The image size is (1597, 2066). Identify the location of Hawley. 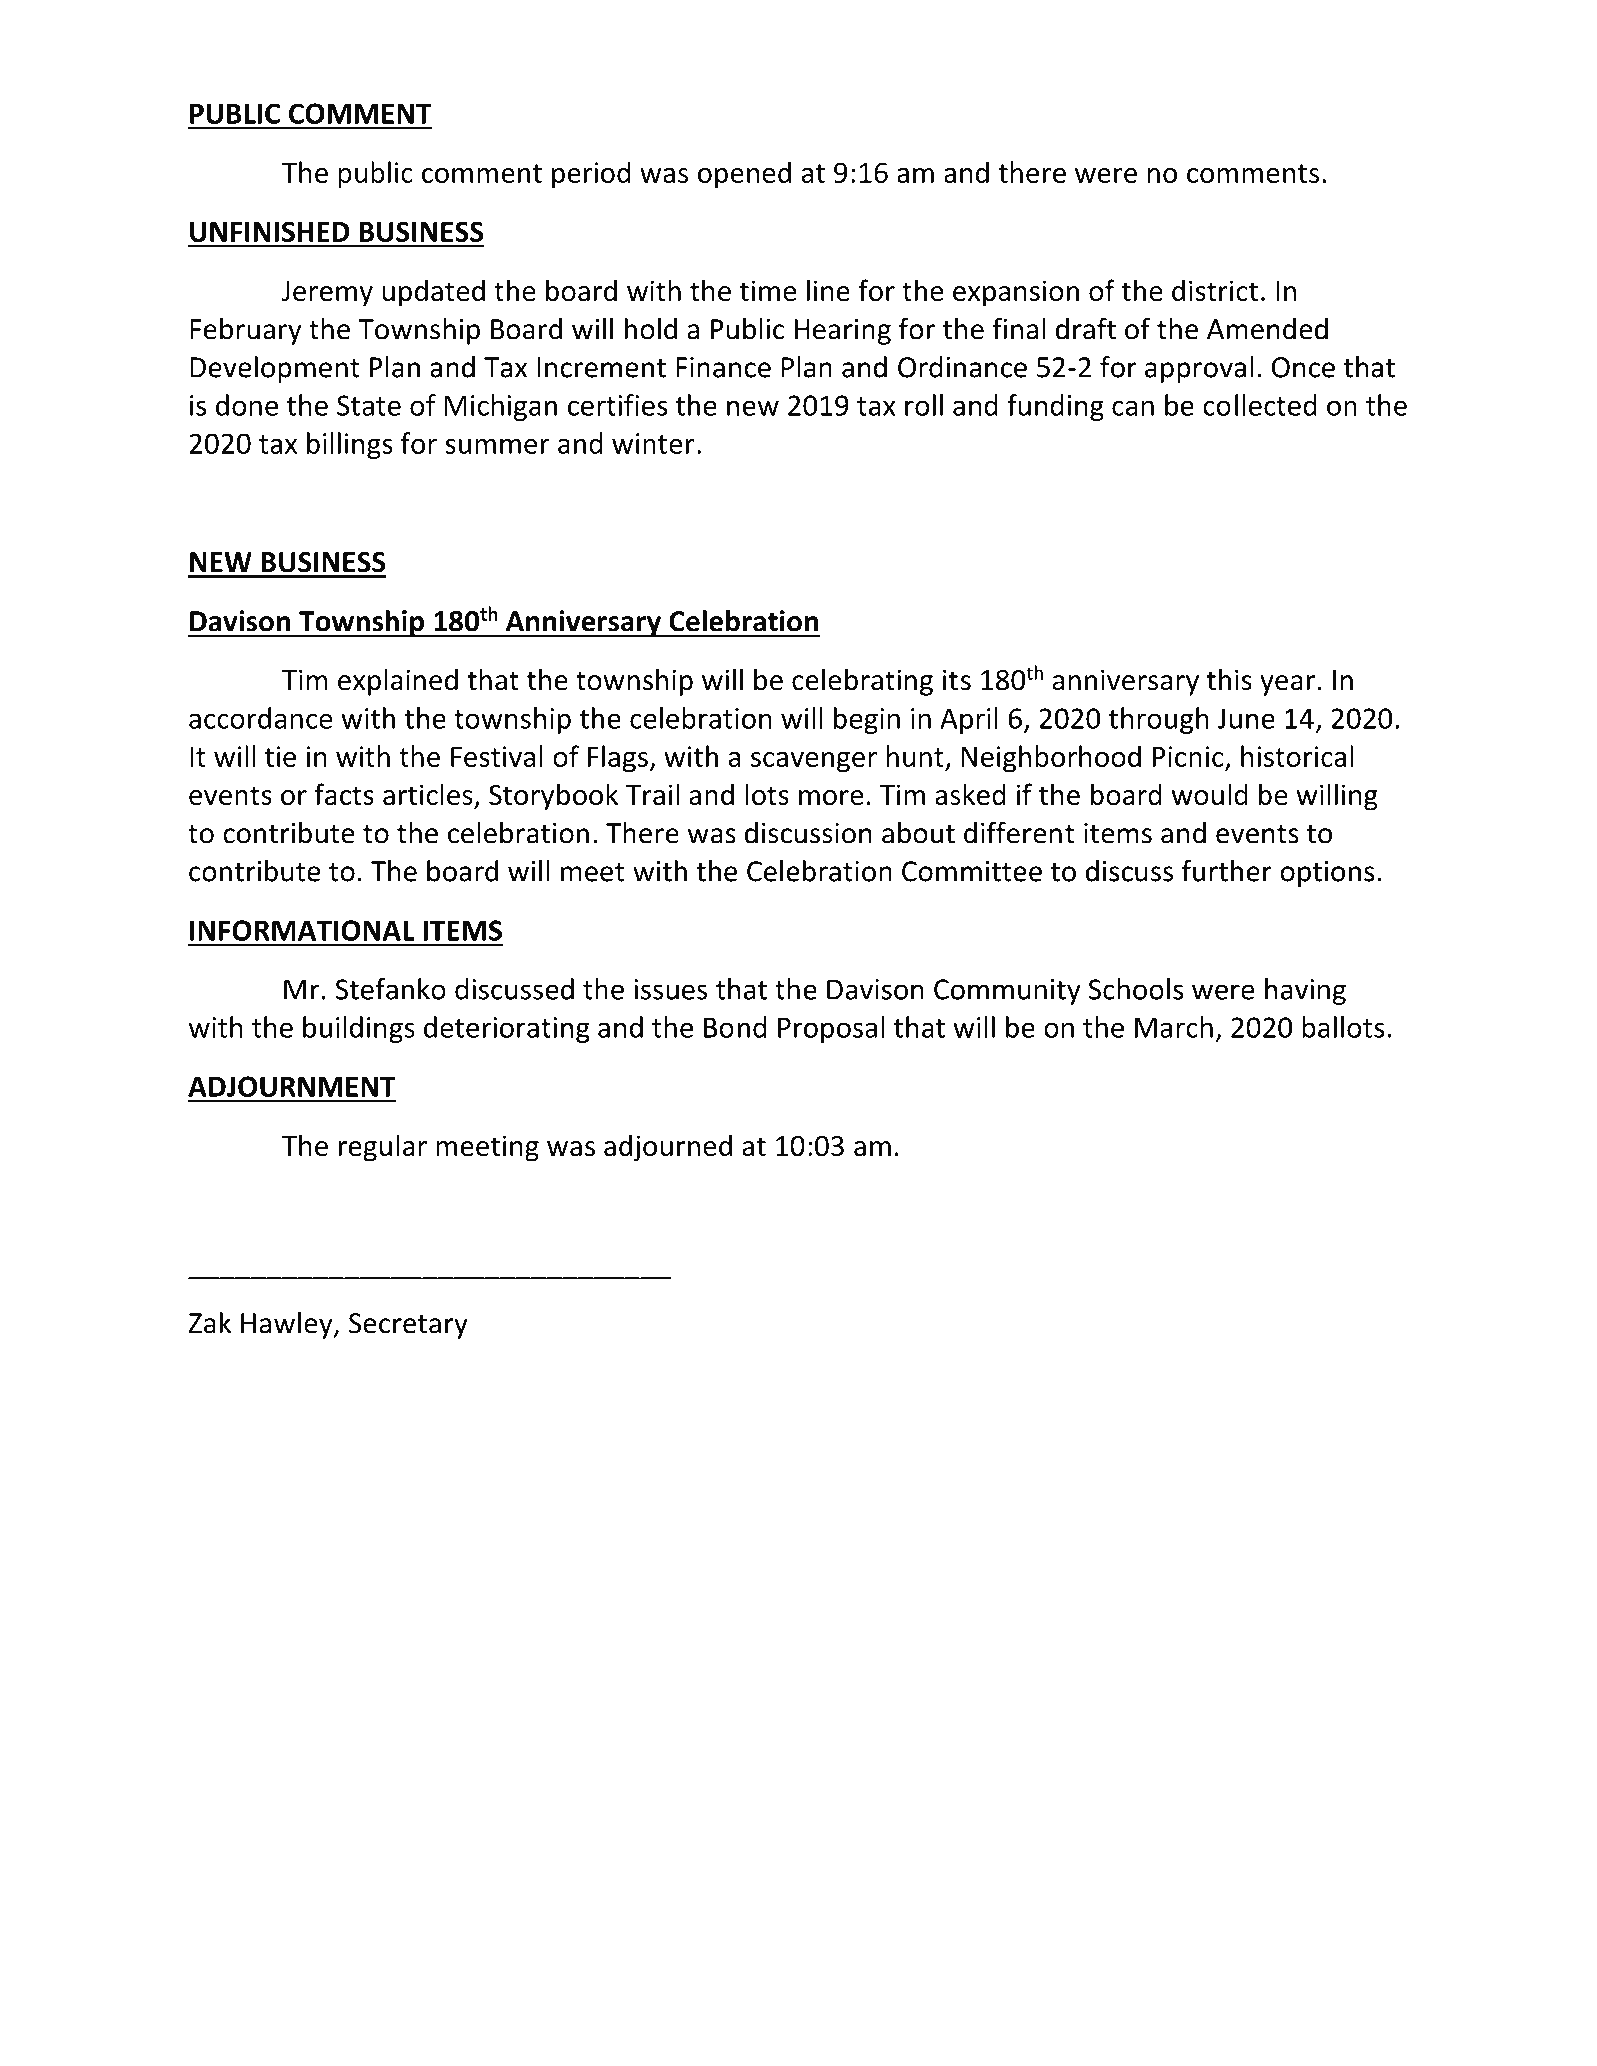
(288, 1325).
